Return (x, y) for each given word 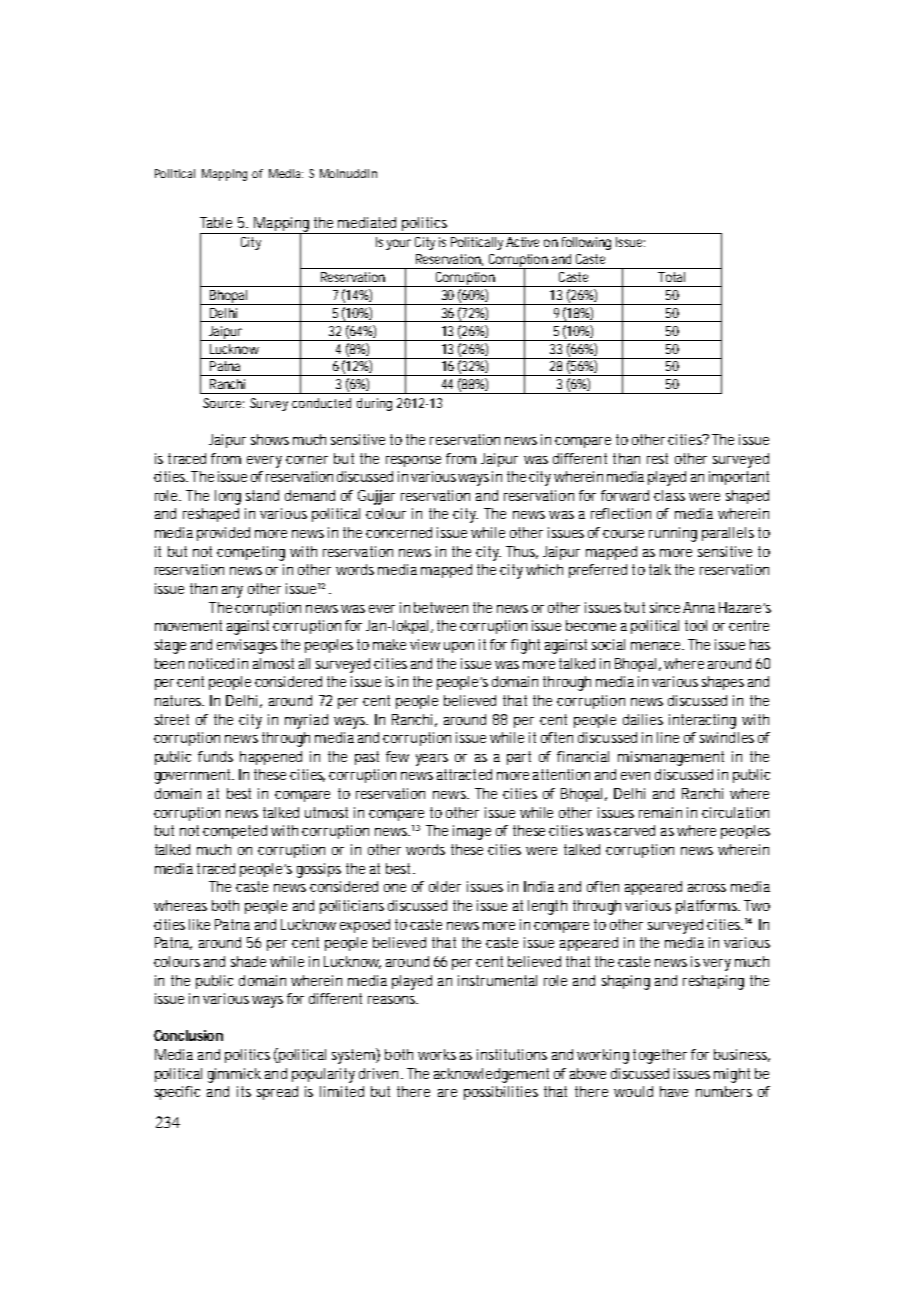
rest (657, 458)
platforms (708, 907)
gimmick (234, 1075)
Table (216, 222)
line (668, 737)
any (232, 592)
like (199, 924)
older (445, 886)
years (432, 760)
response (413, 461)
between (441, 607)
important (739, 478)
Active (522, 242)
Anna (699, 607)
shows (270, 439)
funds (215, 756)
